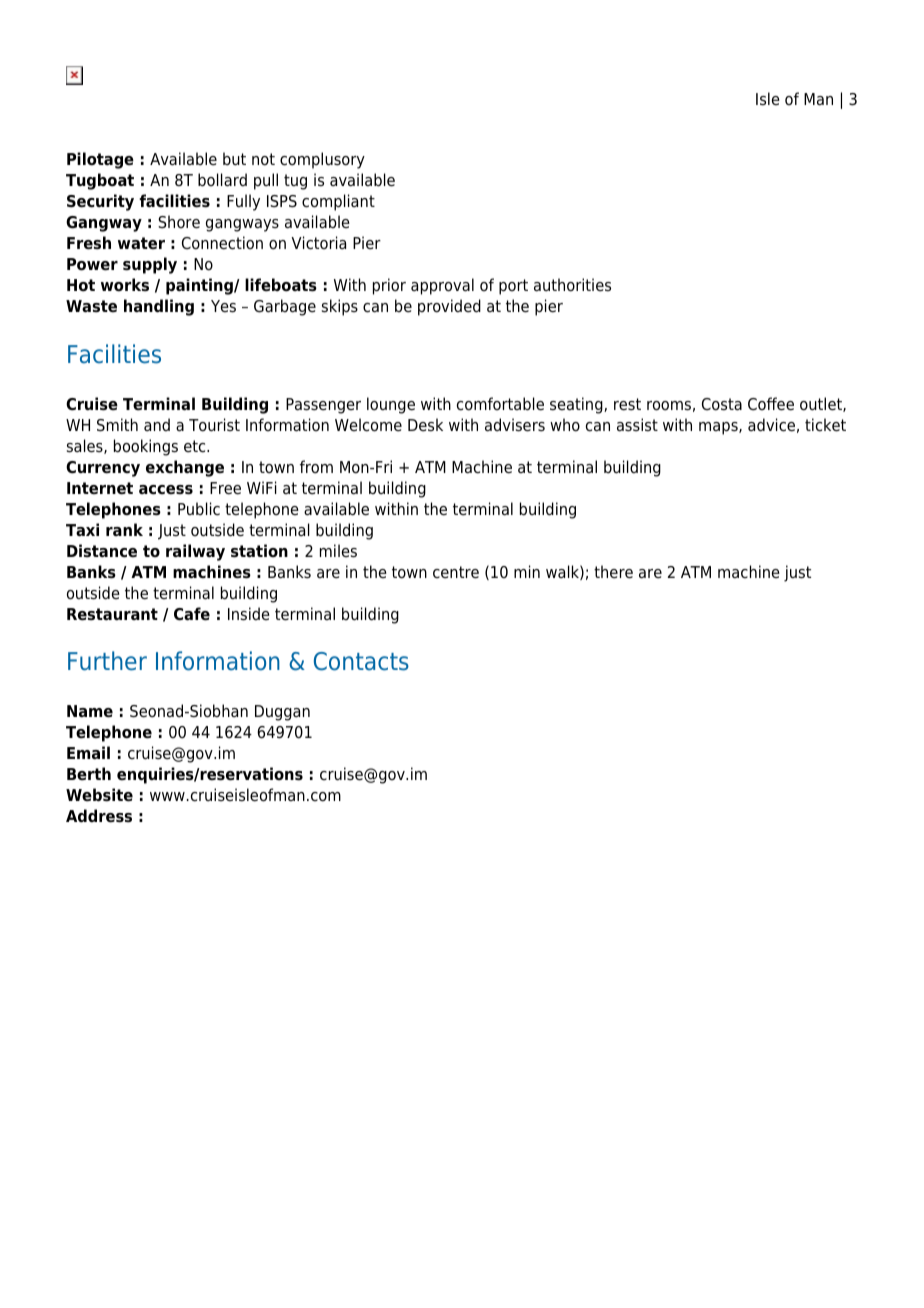 The height and width of the screenshot is (1308, 924). What do you see at coordinates (613, 572) in the screenshot?
I see `there` at bounding box center [613, 572].
